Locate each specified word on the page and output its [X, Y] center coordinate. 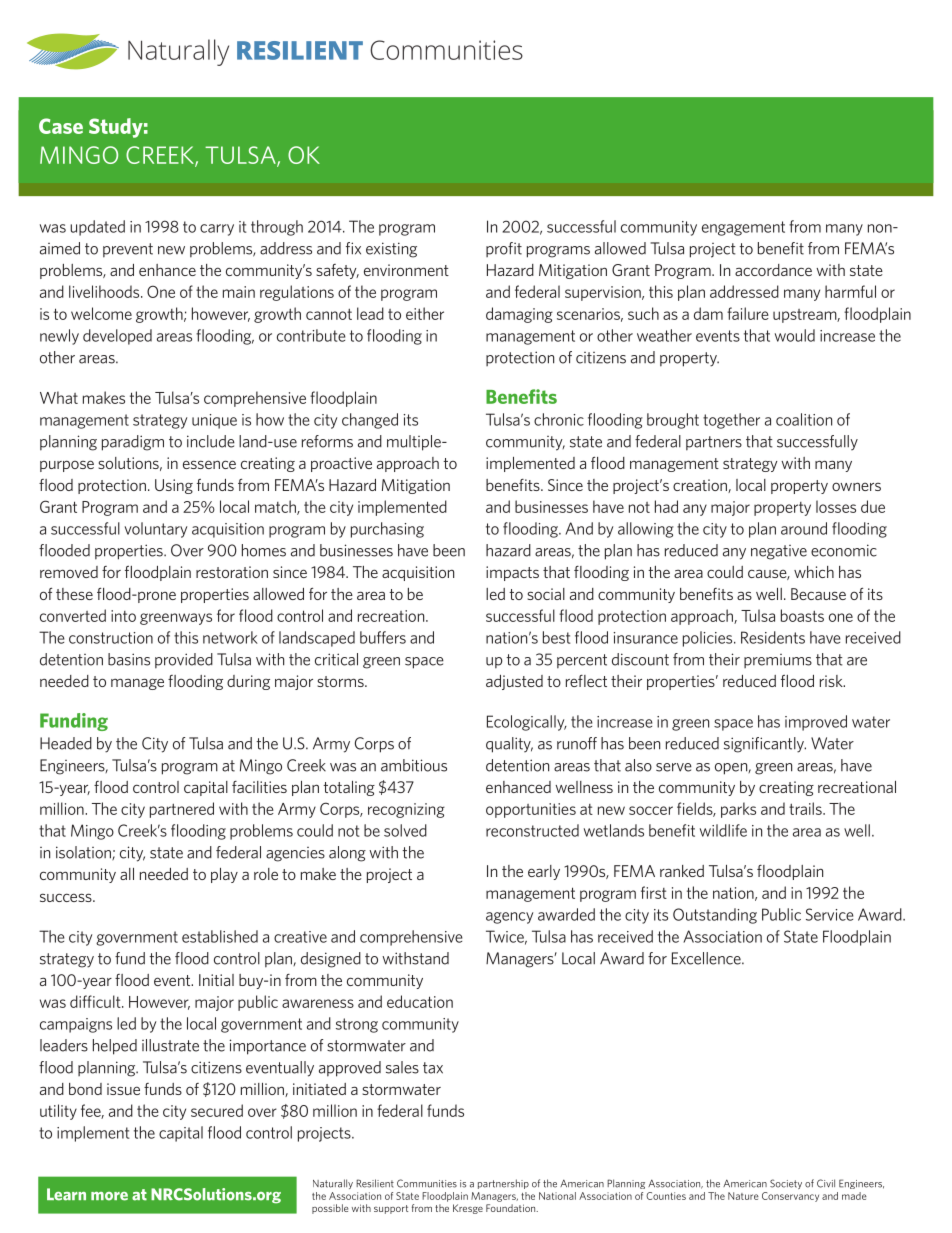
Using [174, 486]
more [109, 1196]
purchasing [387, 530]
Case [61, 126]
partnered [182, 810]
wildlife [723, 830]
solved [405, 830]
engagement [743, 228]
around [804, 528]
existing [391, 250]
